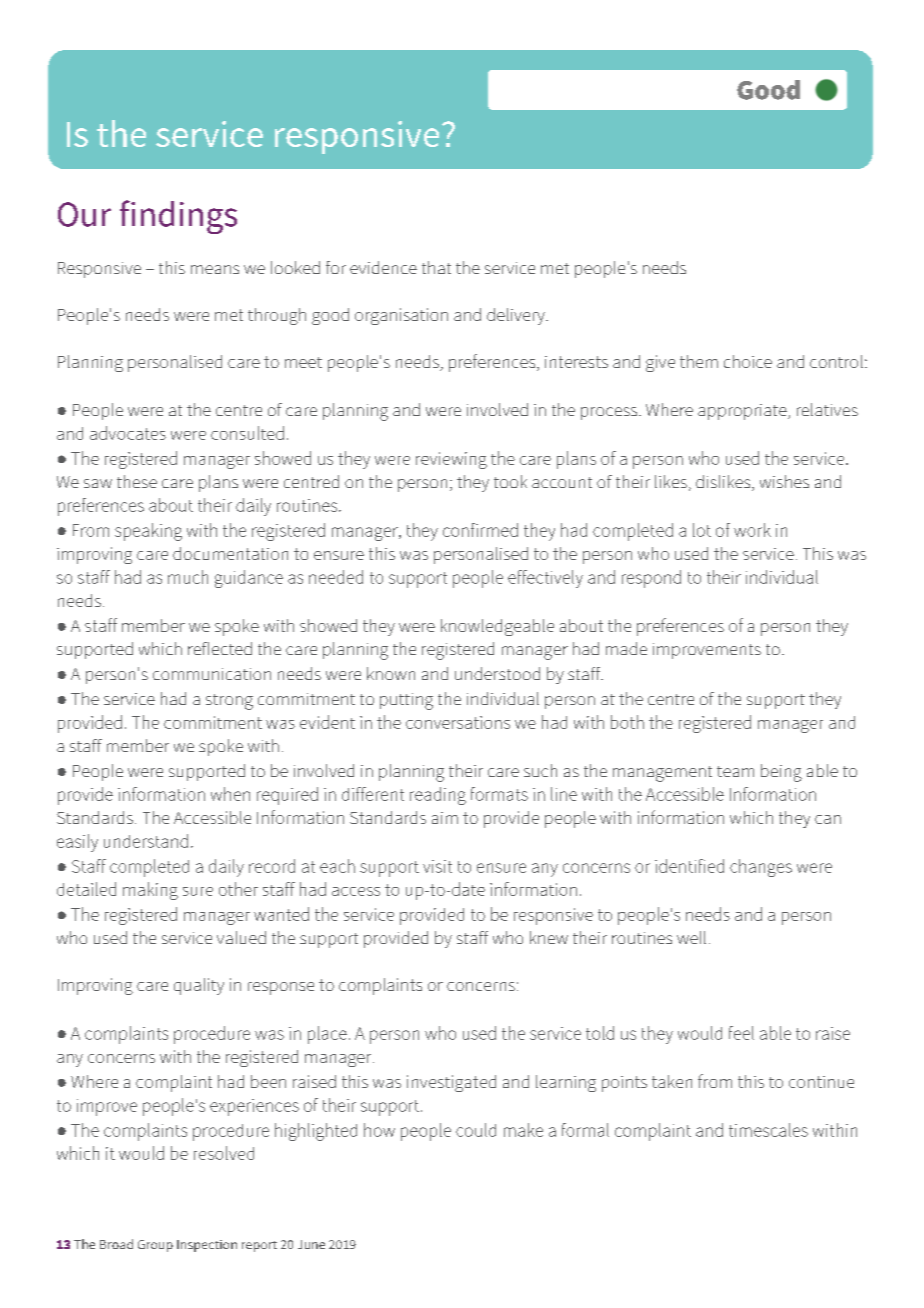 This screenshot has height=1308, width=924. I want to click on conversations, so click(458, 722).
